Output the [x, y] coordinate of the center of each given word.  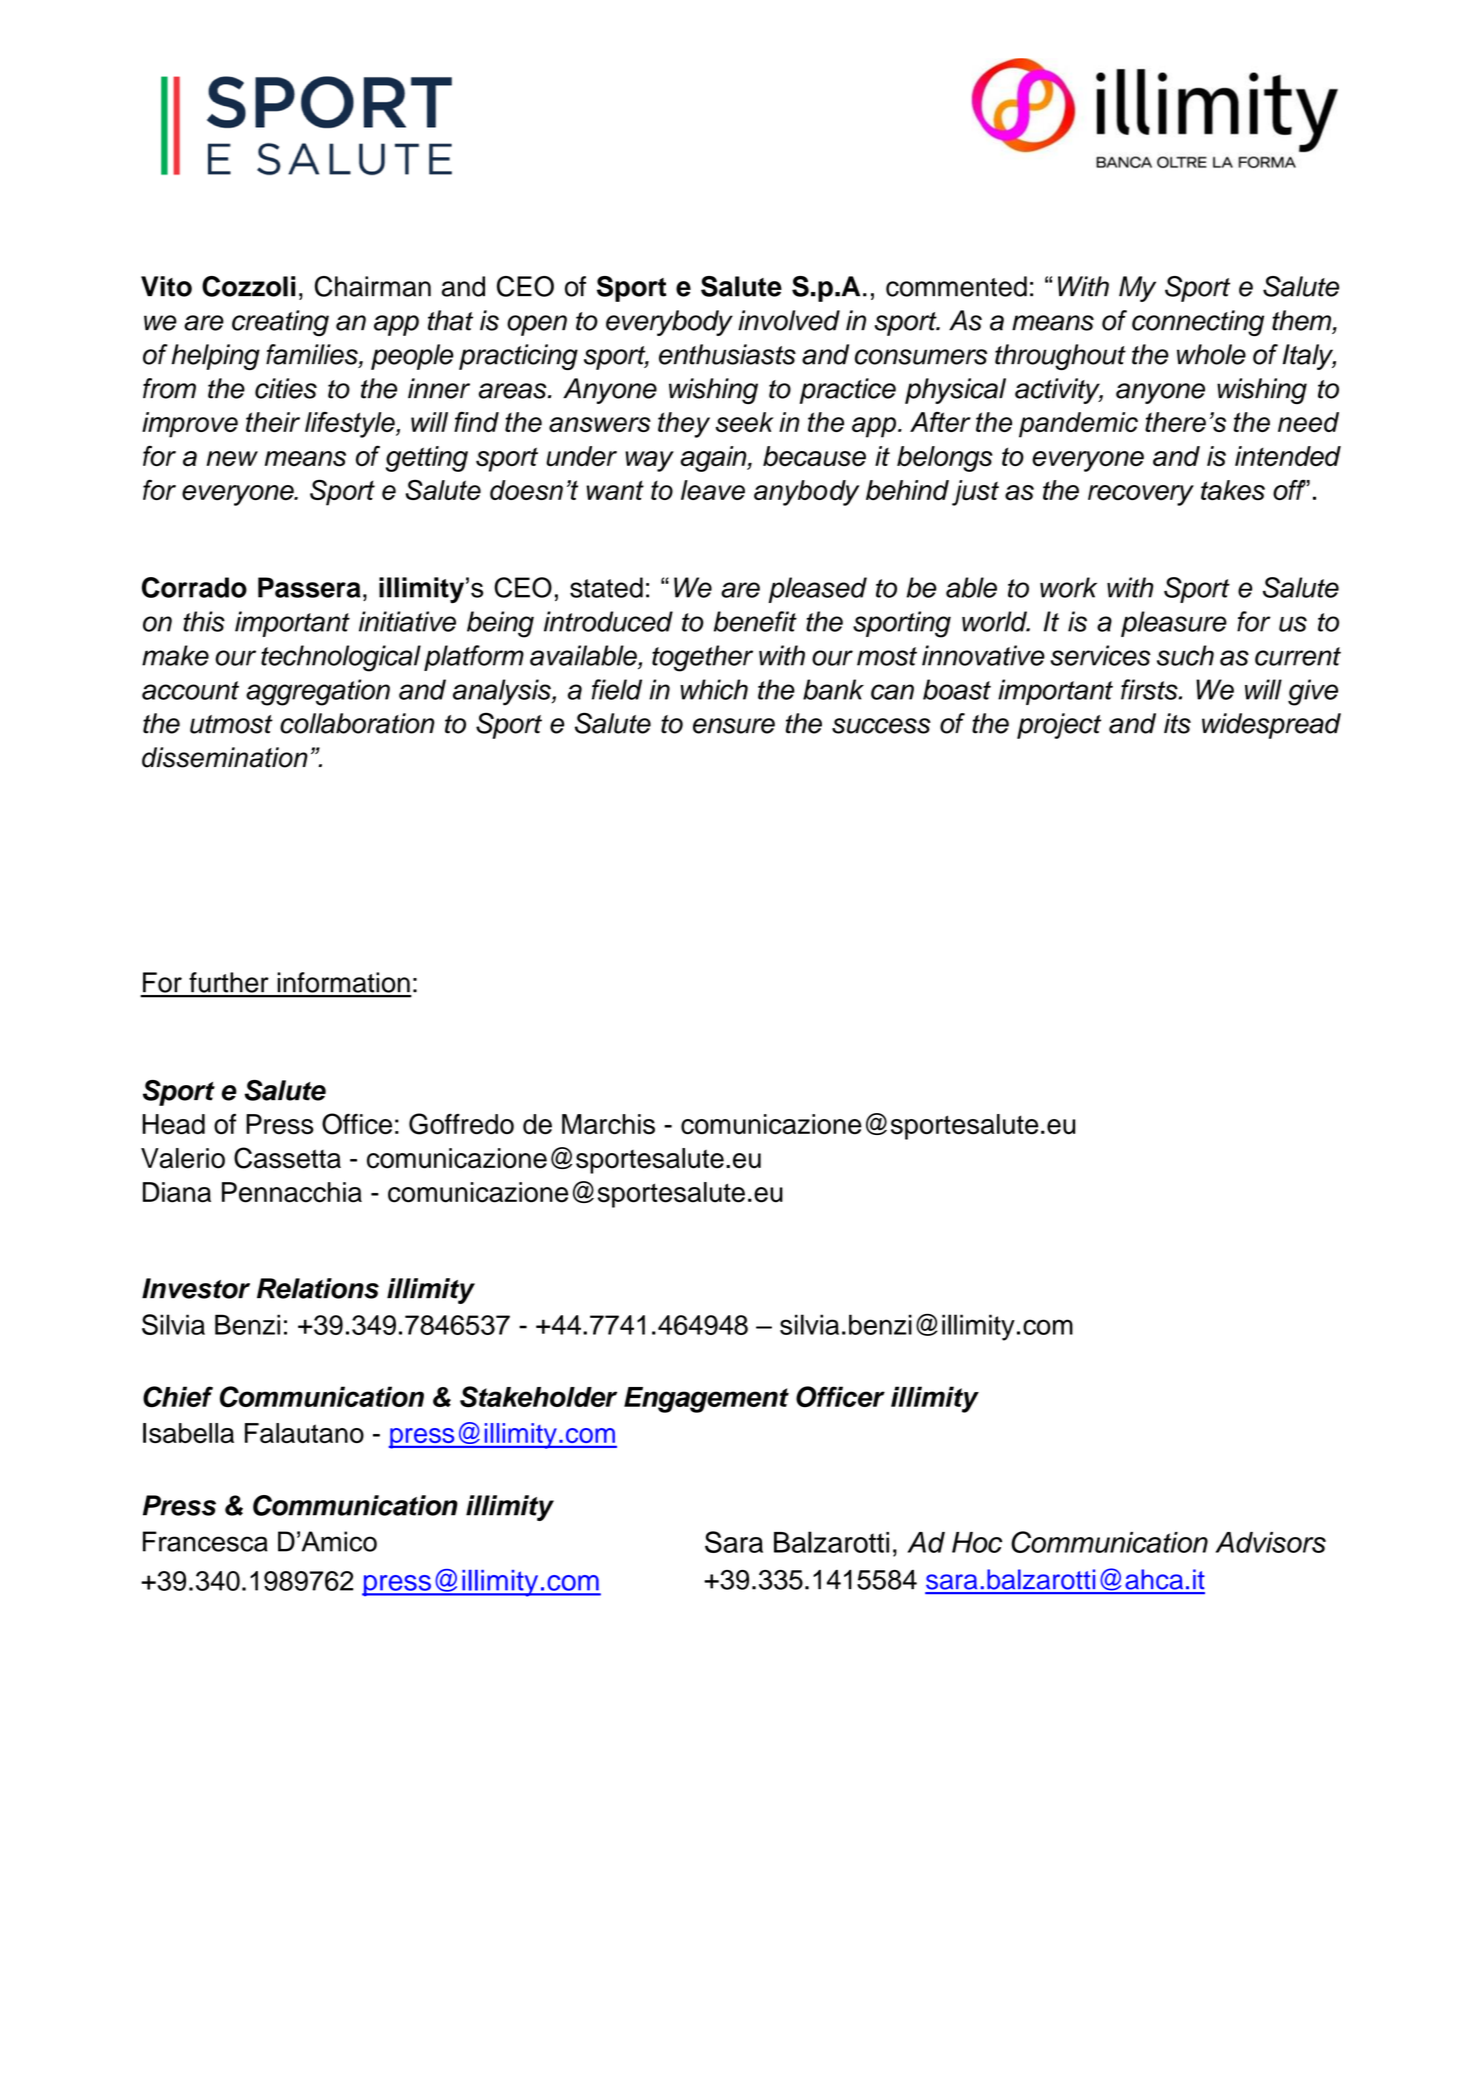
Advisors [1271, 1542]
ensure [734, 726]
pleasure [1174, 624]
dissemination [225, 757]
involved [789, 320]
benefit [755, 621]
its [1177, 723]
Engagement [706, 1400]
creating [280, 323]
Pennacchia [292, 1192]
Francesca [205, 1541]
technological [341, 658]
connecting [1198, 323]
